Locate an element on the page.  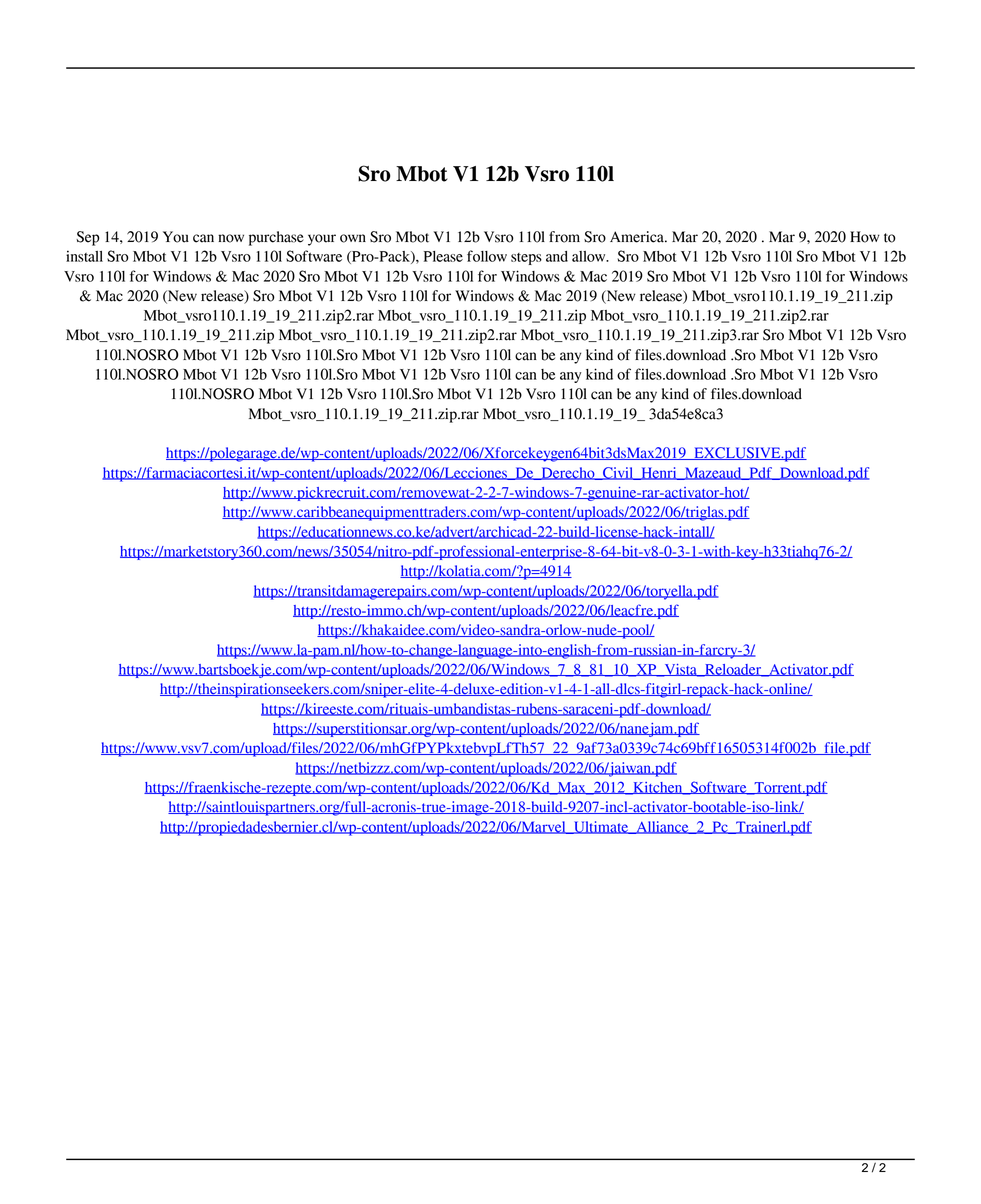
Sep is located at coordinates (88, 238).
